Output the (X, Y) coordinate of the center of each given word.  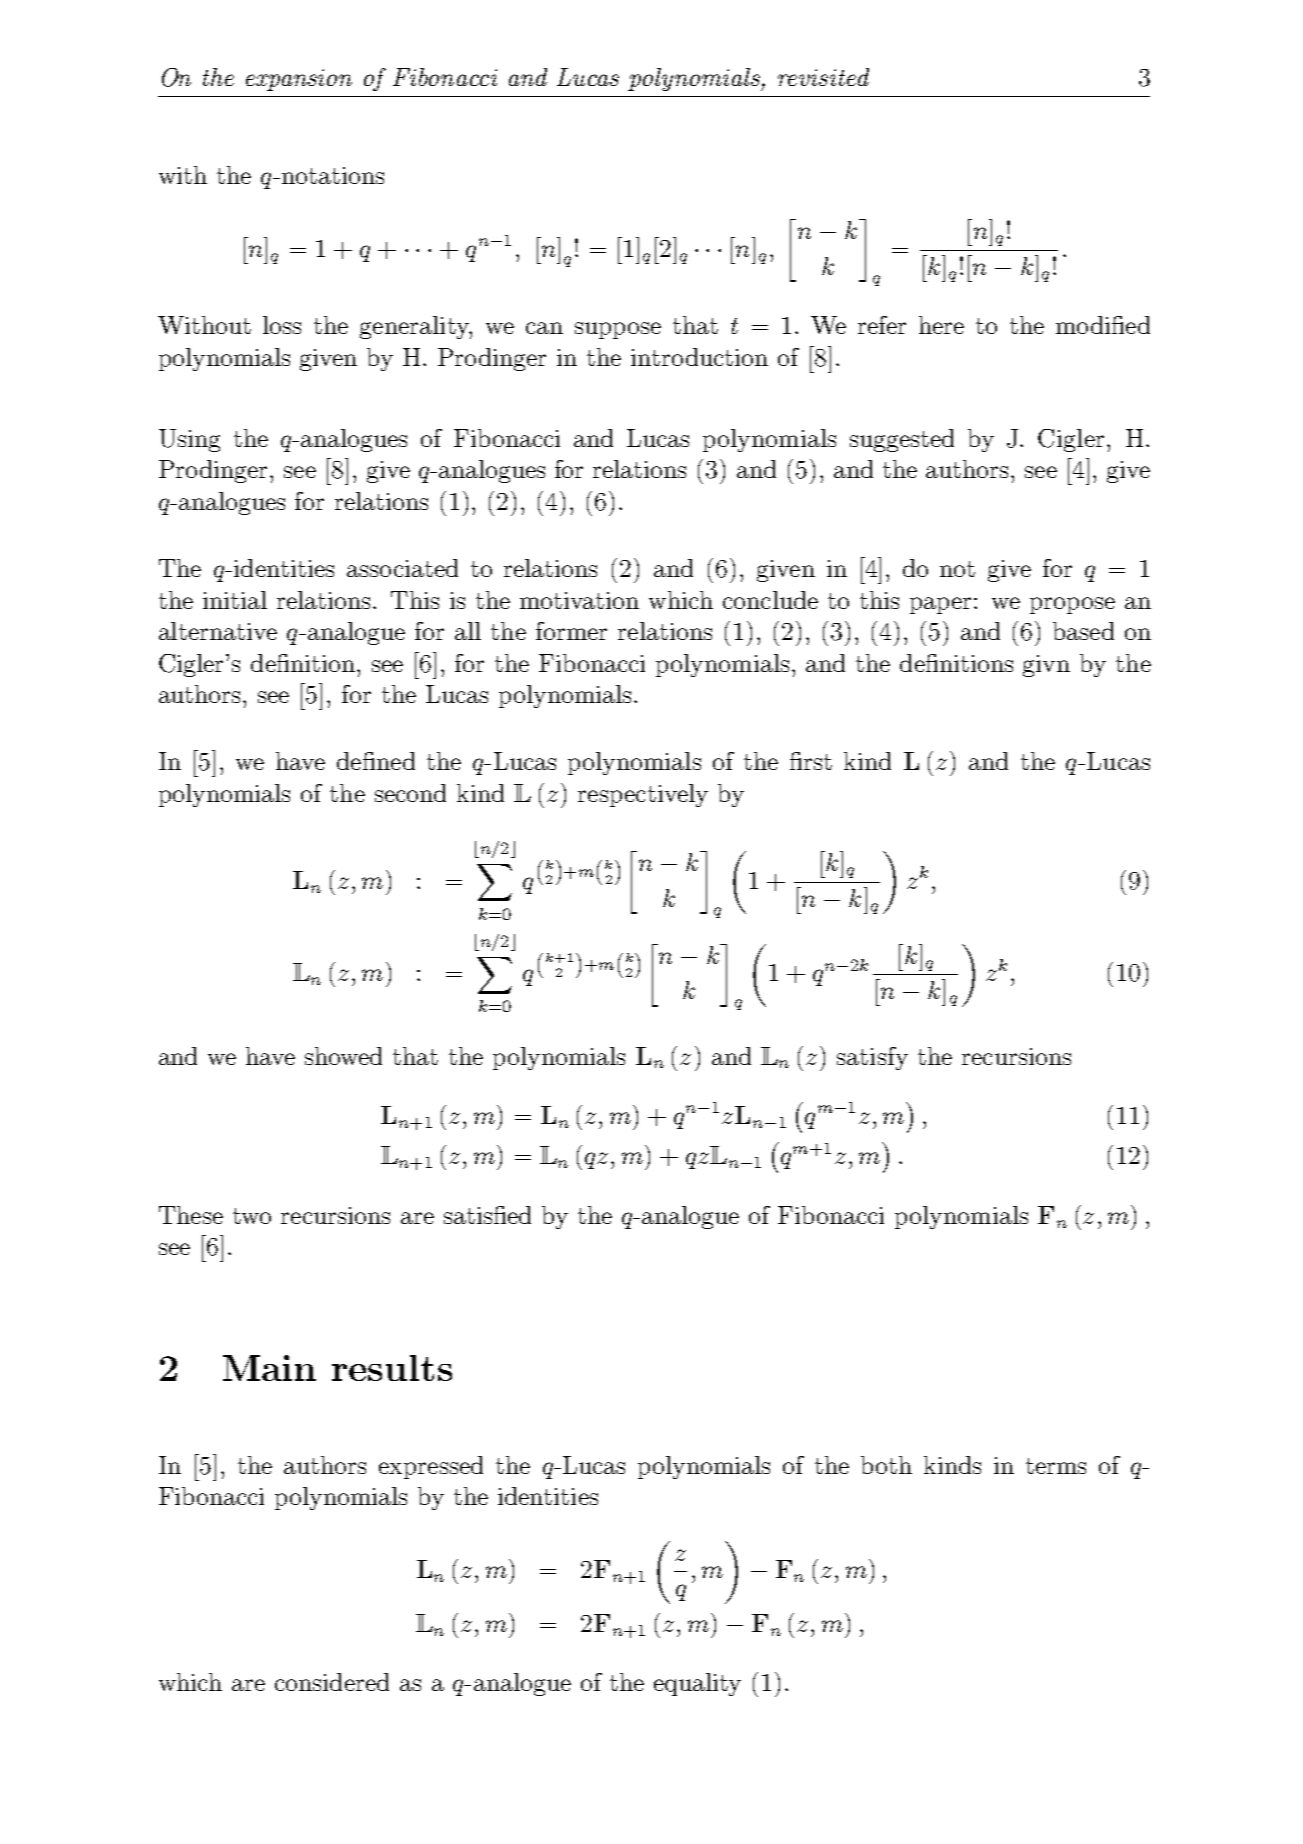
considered (332, 1682)
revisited (823, 77)
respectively (643, 795)
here (941, 325)
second (410, 793)
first (811, 761)
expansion (299, 80)
